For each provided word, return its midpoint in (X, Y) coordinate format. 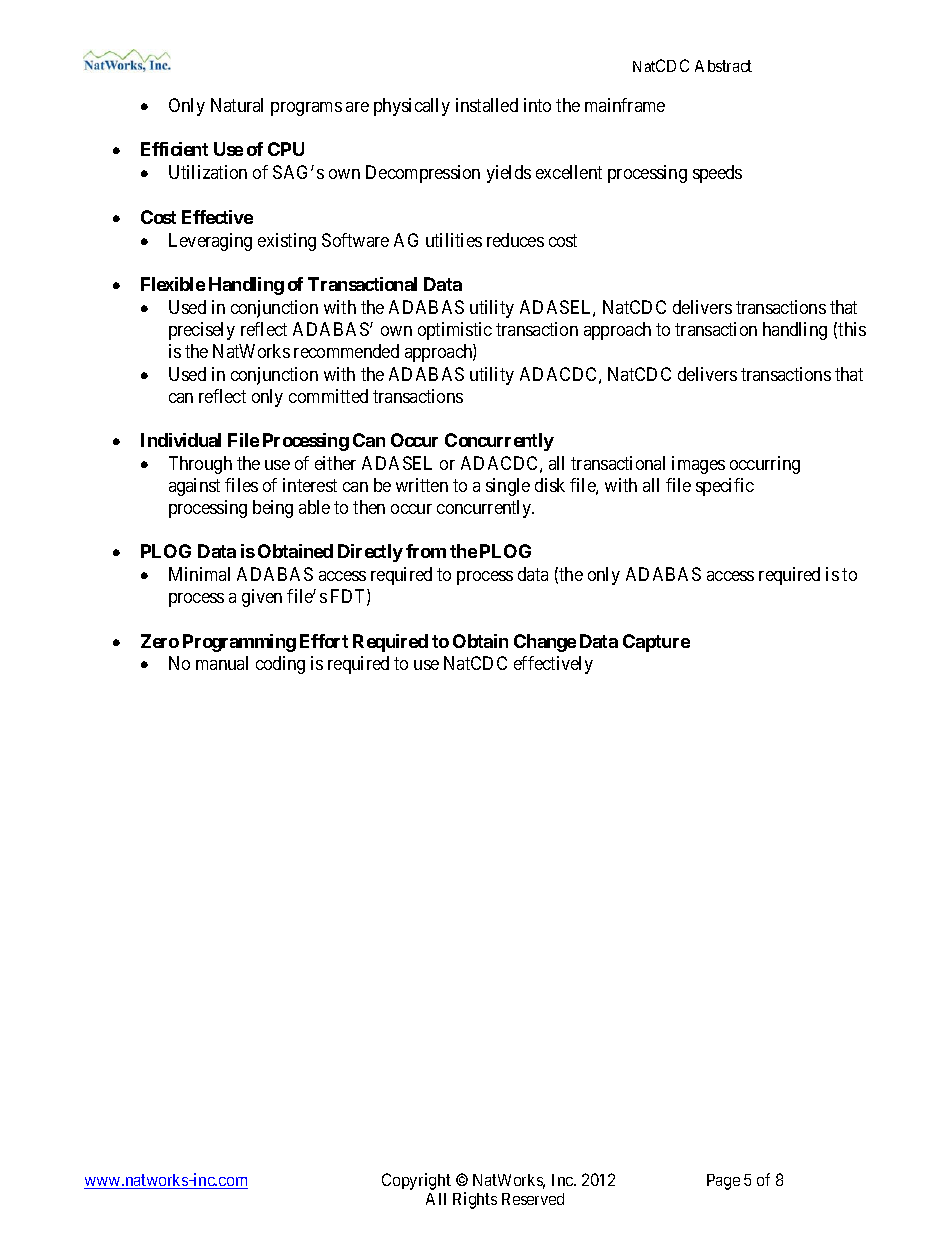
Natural (237, 105)
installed (487, 105)
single (508, 487)
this (852, 329)
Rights (475, 1200)
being (273, 509)
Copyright (416, 1181)
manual (222, 663)
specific (725, 487)
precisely (202, 331)
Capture (656, 643)
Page (723, 1182)
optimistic (455, 331)
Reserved (533, 1199)
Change (545, 643)
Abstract (723, 66)
